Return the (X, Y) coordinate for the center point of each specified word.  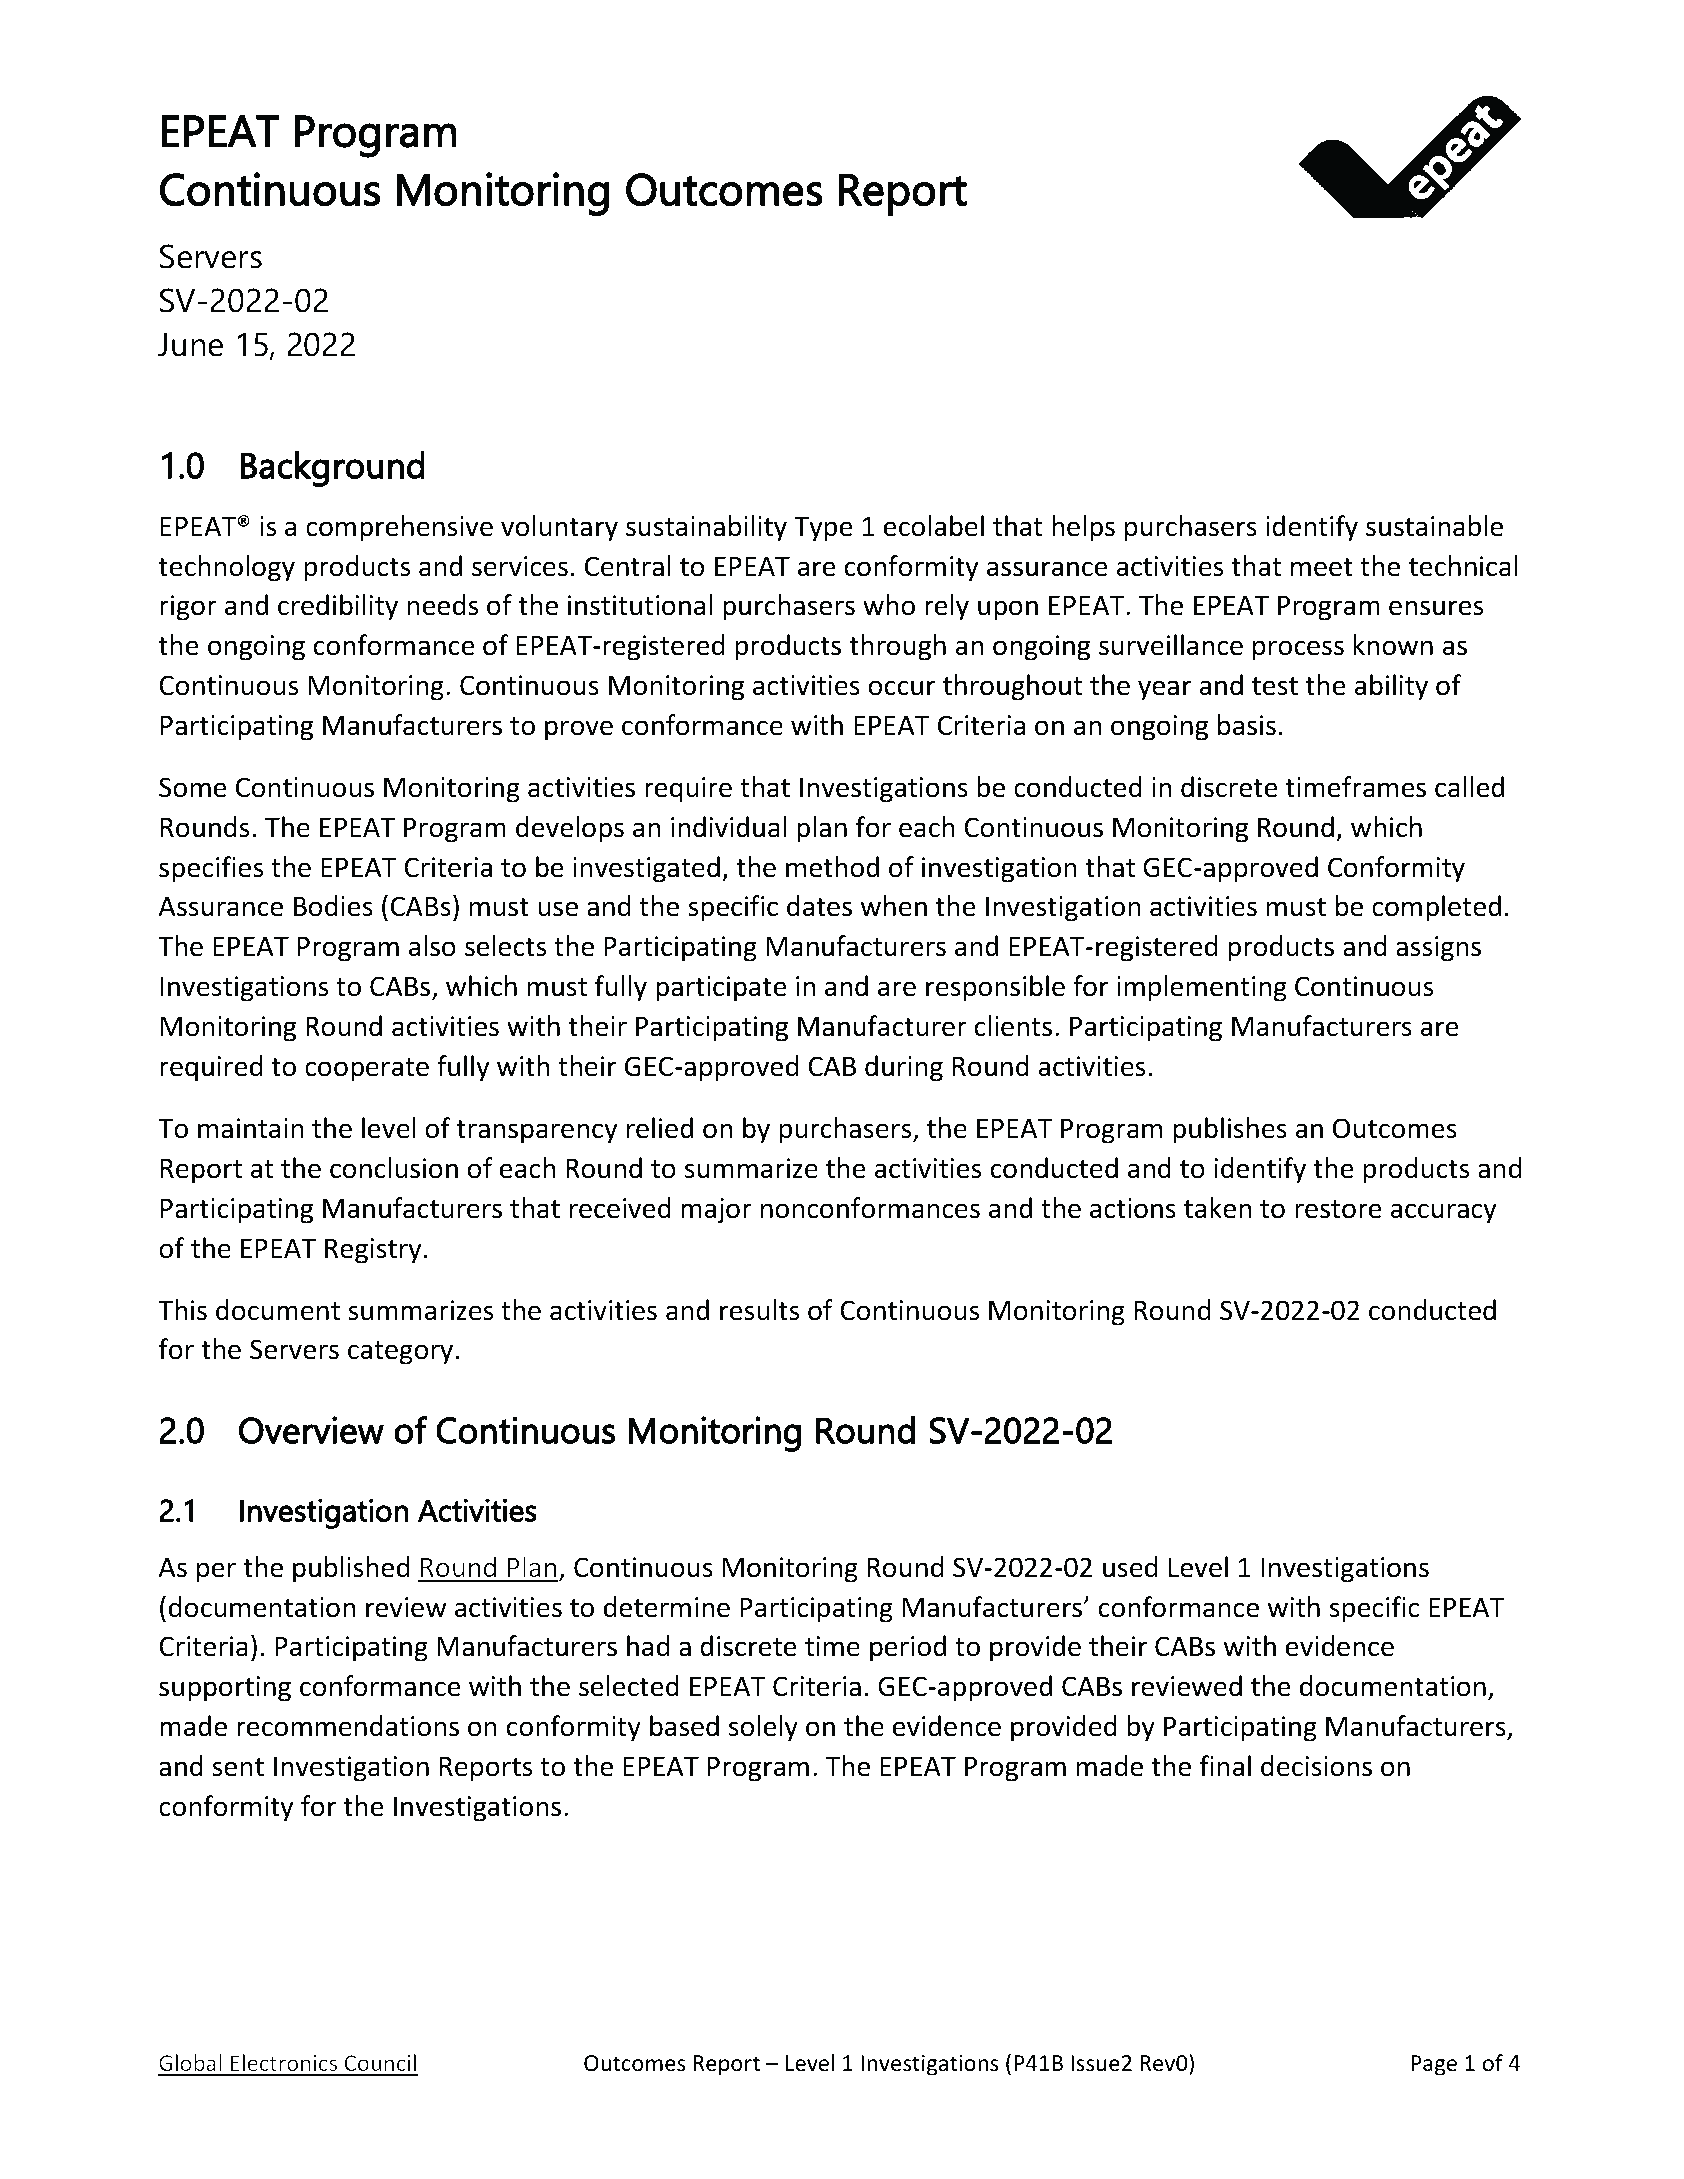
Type (823, 529)
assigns (1438, 949)
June (190, 345)
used (1130, 1567)
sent (238, 1767)
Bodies (333, 906)
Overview (311, 1430)
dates (819, 906)
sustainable (1434, 526)
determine (667, 1607)
